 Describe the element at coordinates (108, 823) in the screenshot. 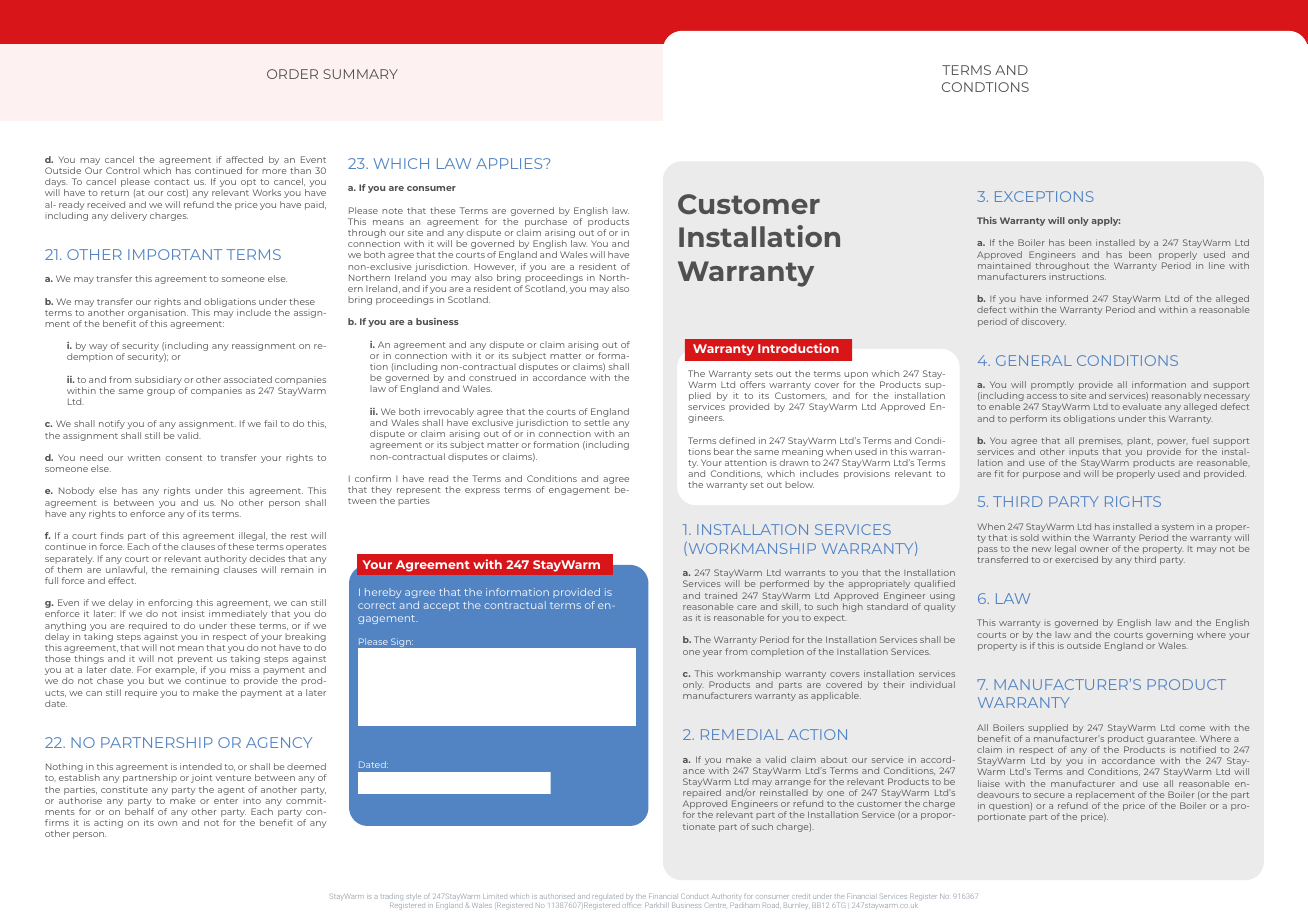

I see `acting` at that location.
